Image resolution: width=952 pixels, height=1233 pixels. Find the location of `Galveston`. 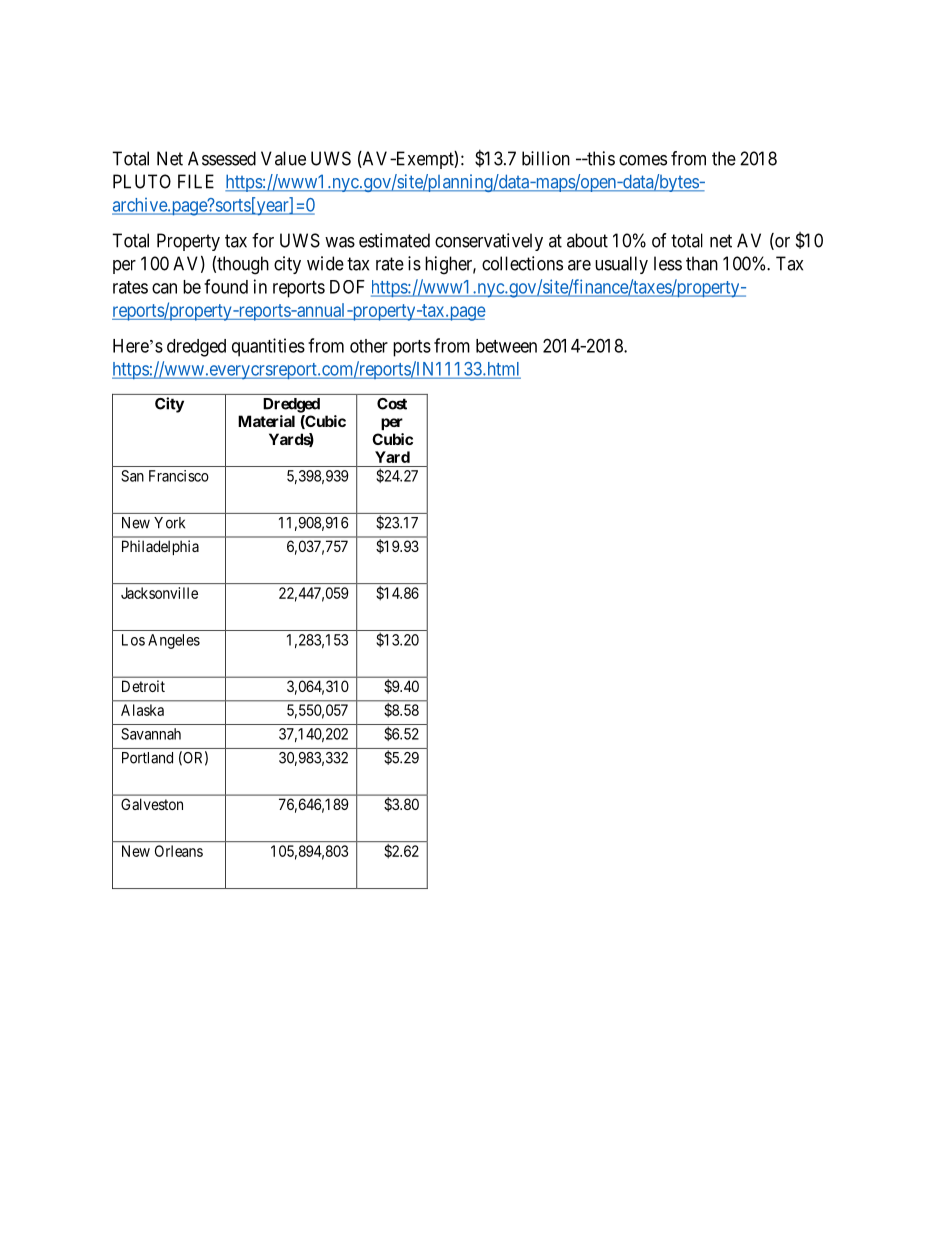

Galveston is located at coordinates (152, 804).
